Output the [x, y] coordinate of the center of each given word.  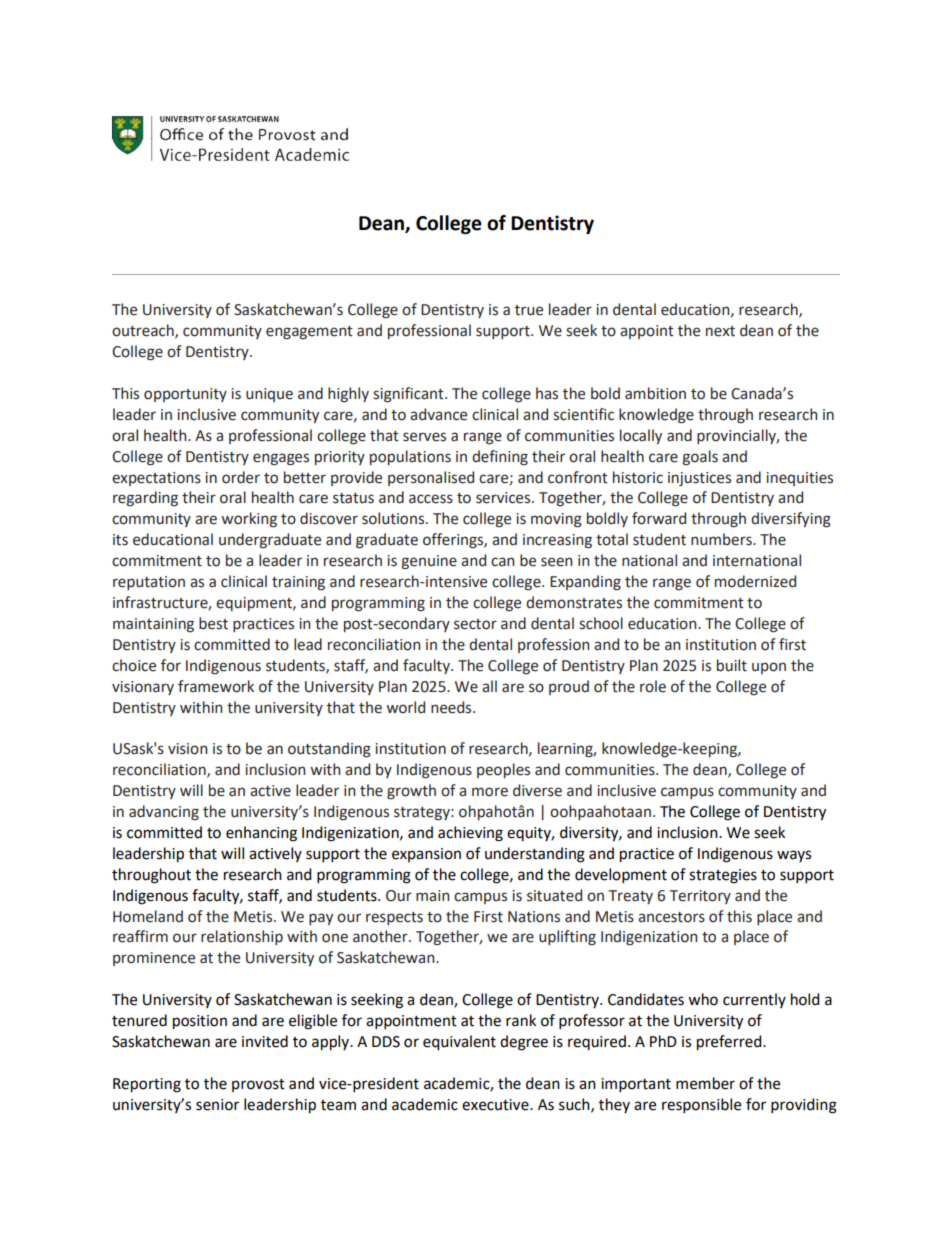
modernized [755, 581]
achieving [470, 834]
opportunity [185, 395]
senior [217, 1105]
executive [496, 1105]
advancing [164, 813]
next [720, 331]
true [529, 310]
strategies [723, 876]
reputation [149, 583]
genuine [429, 562]
